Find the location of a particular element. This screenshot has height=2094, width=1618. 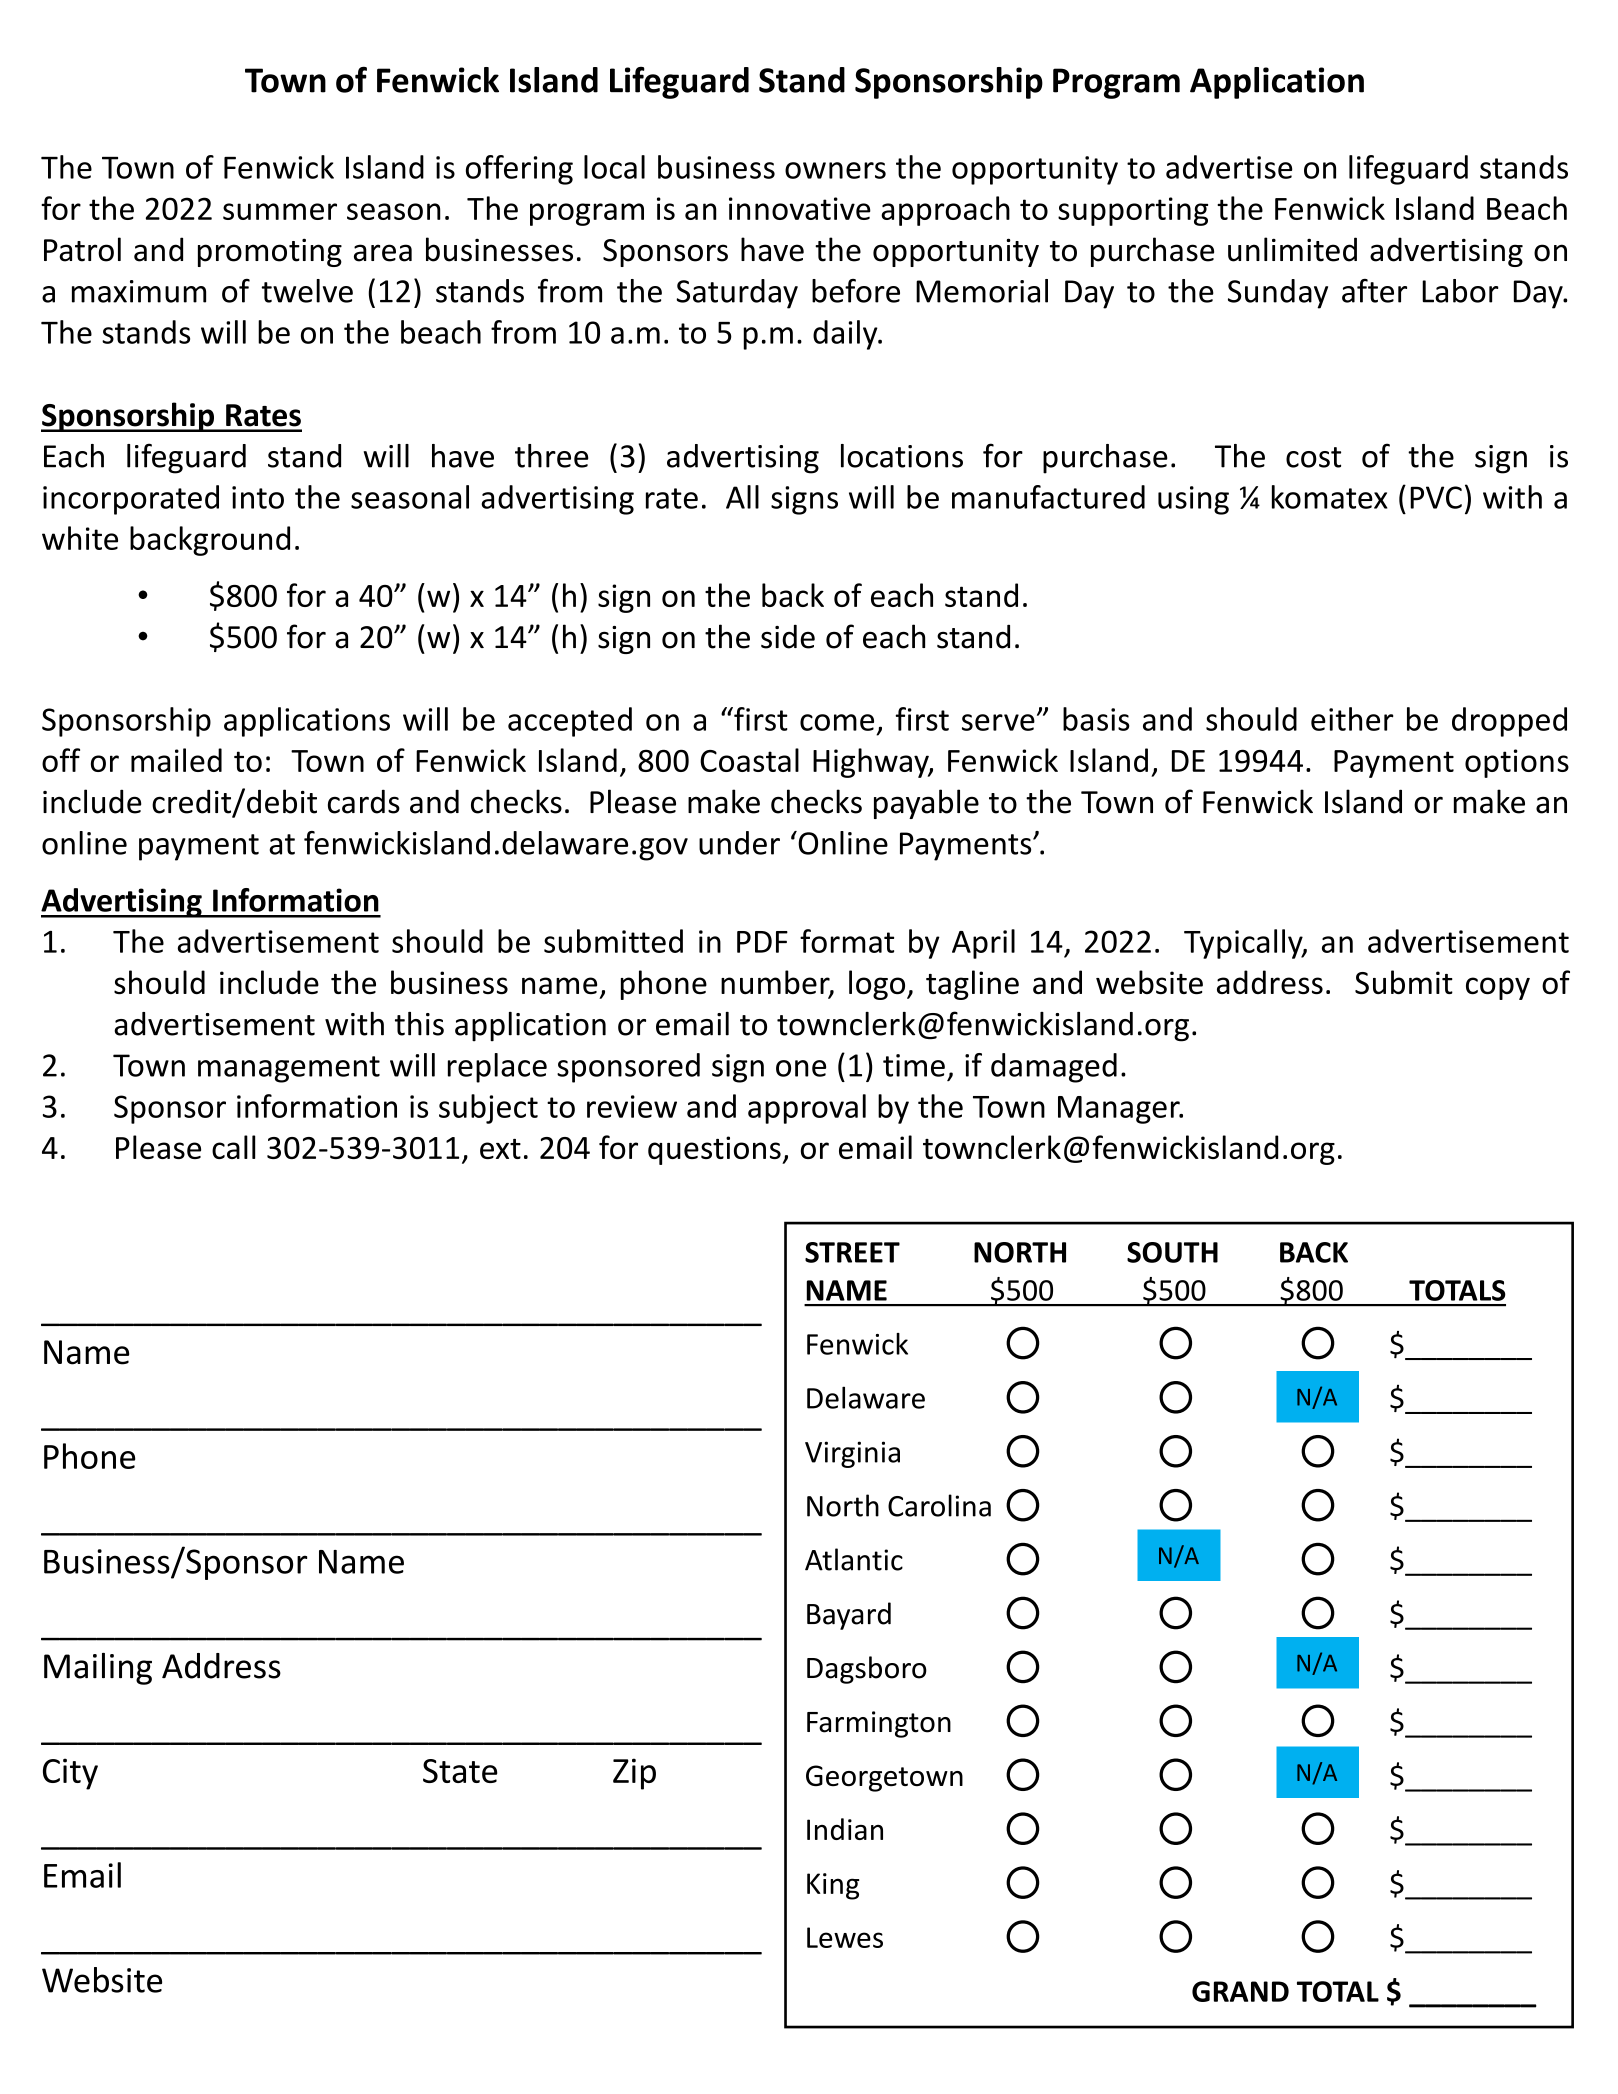

ext is located at coordinates (500, 1149).
